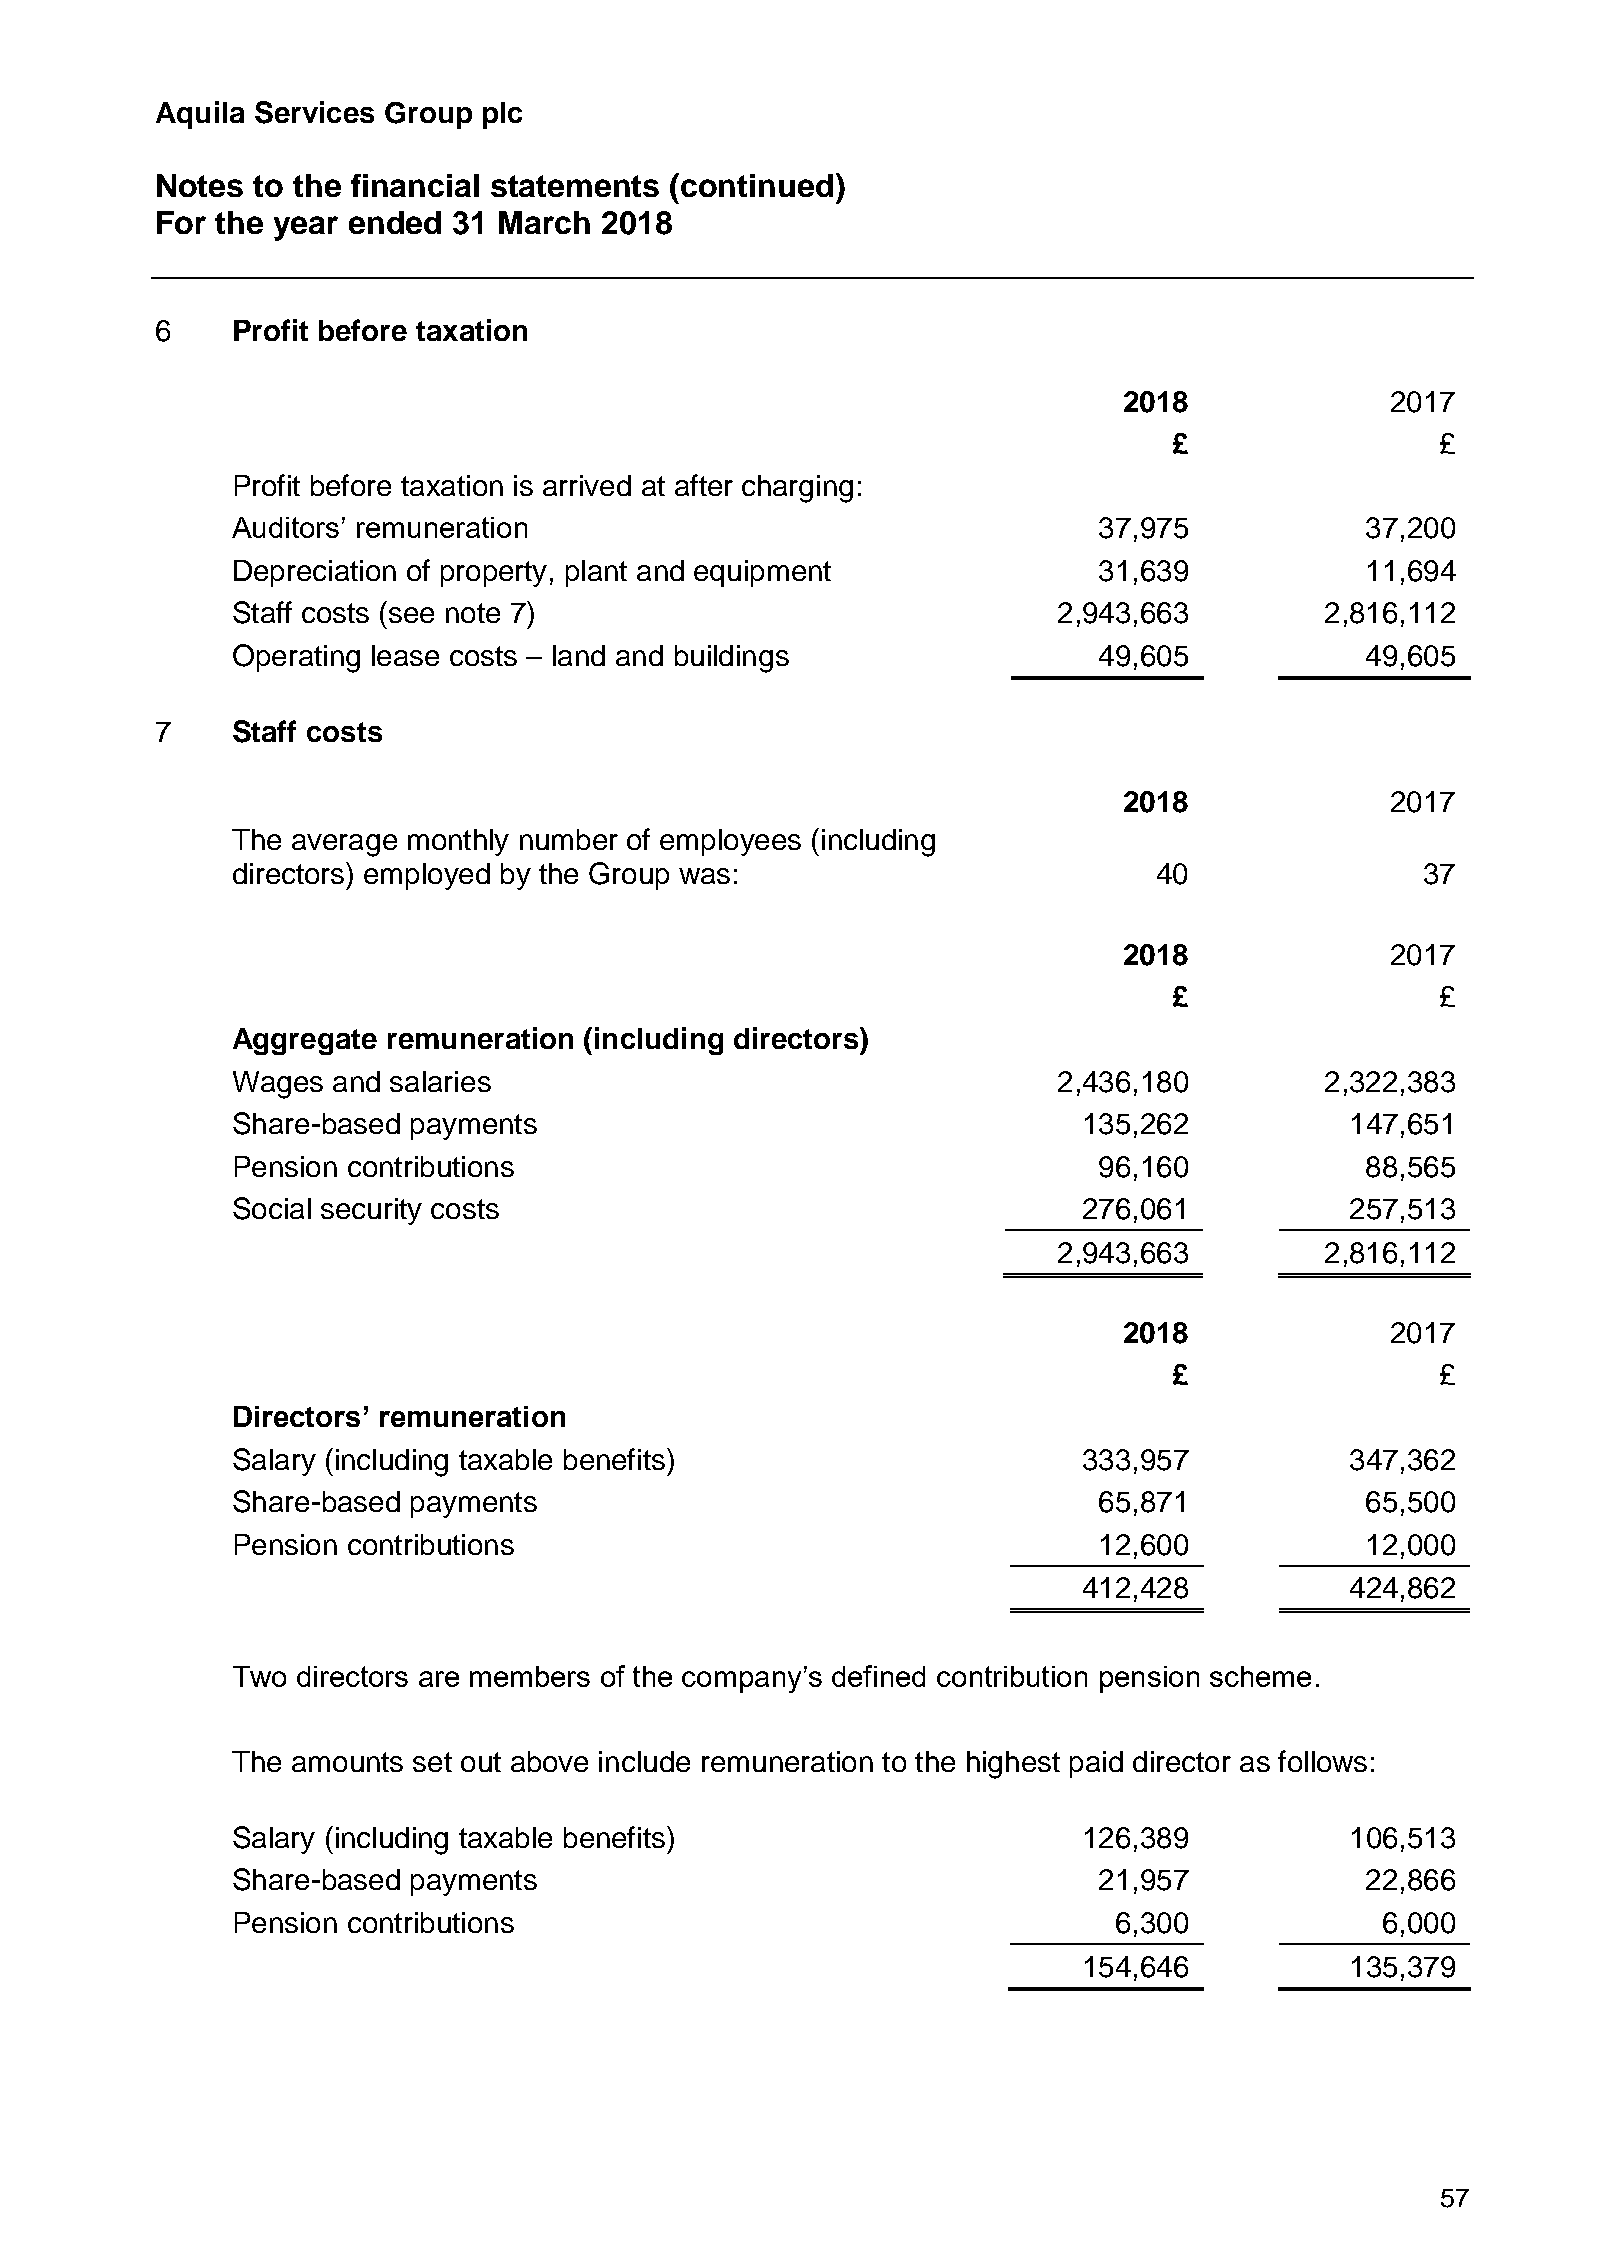 This screenshot has width=1600, height=2263. What do you see at coordinates (704, 876) in the screenshot?
I see `was` at bounding box center [704, 876].
